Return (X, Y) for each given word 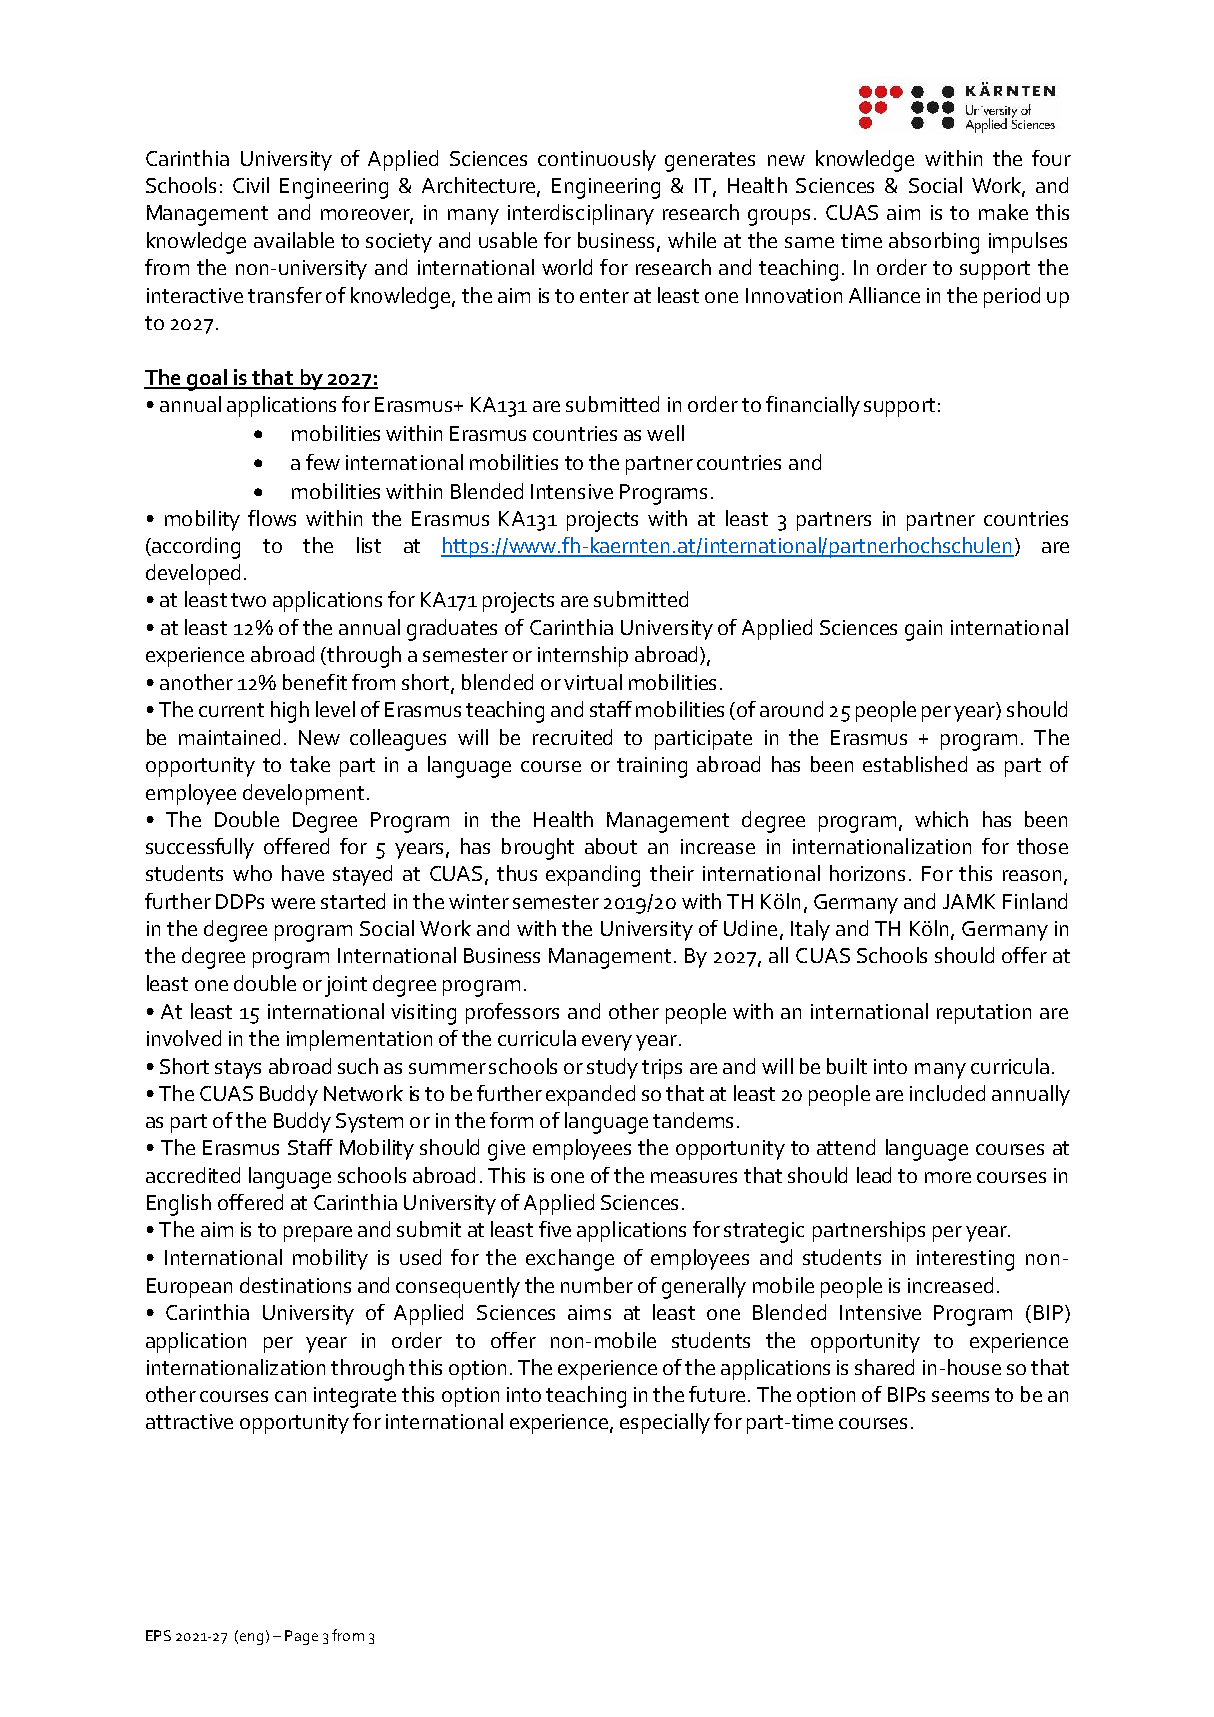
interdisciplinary (581, 214)
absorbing (934, 243)
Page (301, 1637)
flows (272, 518)
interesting (965, 1260)
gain (923, 630)
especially (665, 1423)
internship (583, 656)
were (293, 903)
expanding (593, 876)
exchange (570, 1260)
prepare (318, 1234)
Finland (1035, 901)
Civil (251, 185)
